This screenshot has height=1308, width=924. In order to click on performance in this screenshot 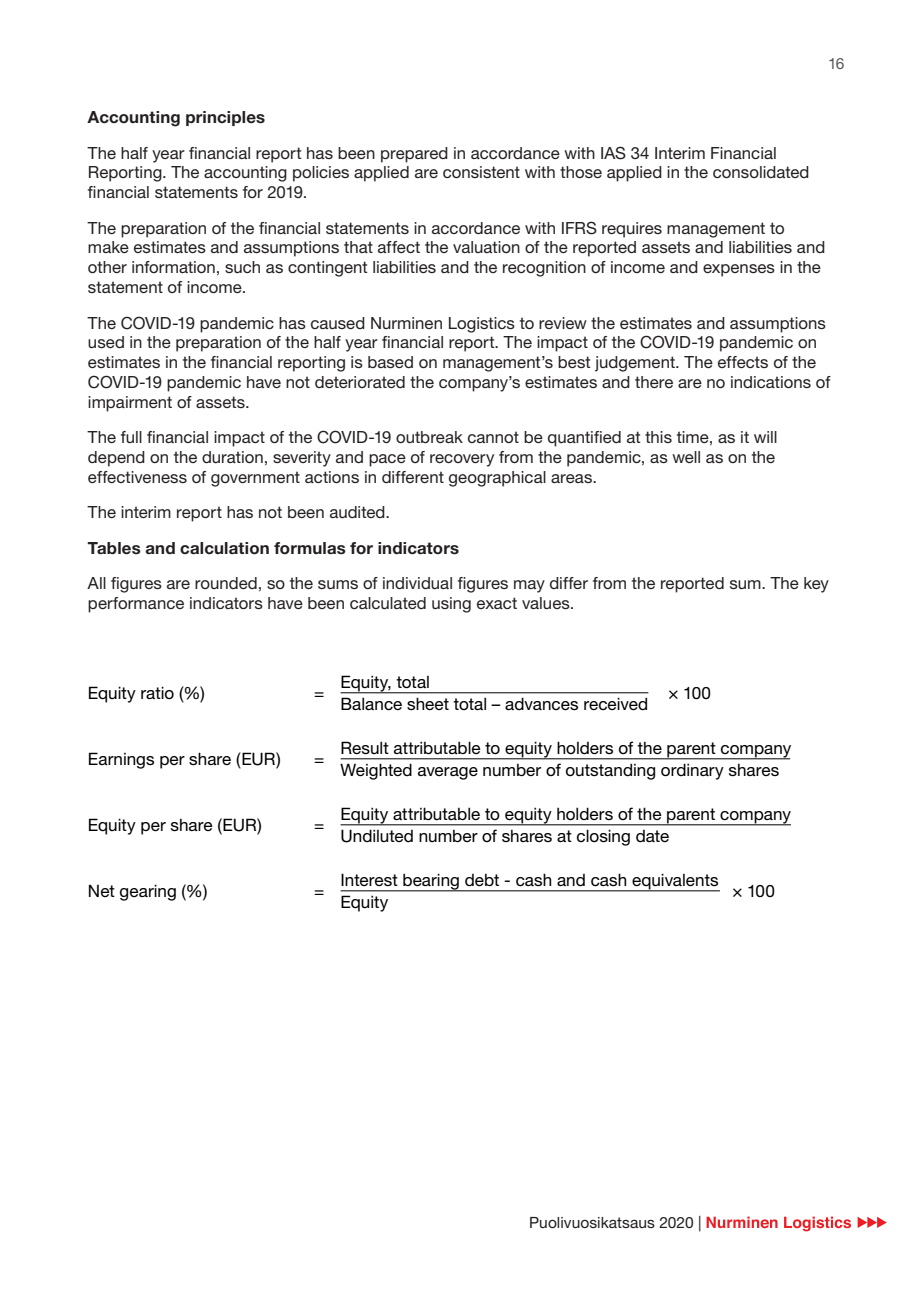, I will do `click(136, 605)`.
